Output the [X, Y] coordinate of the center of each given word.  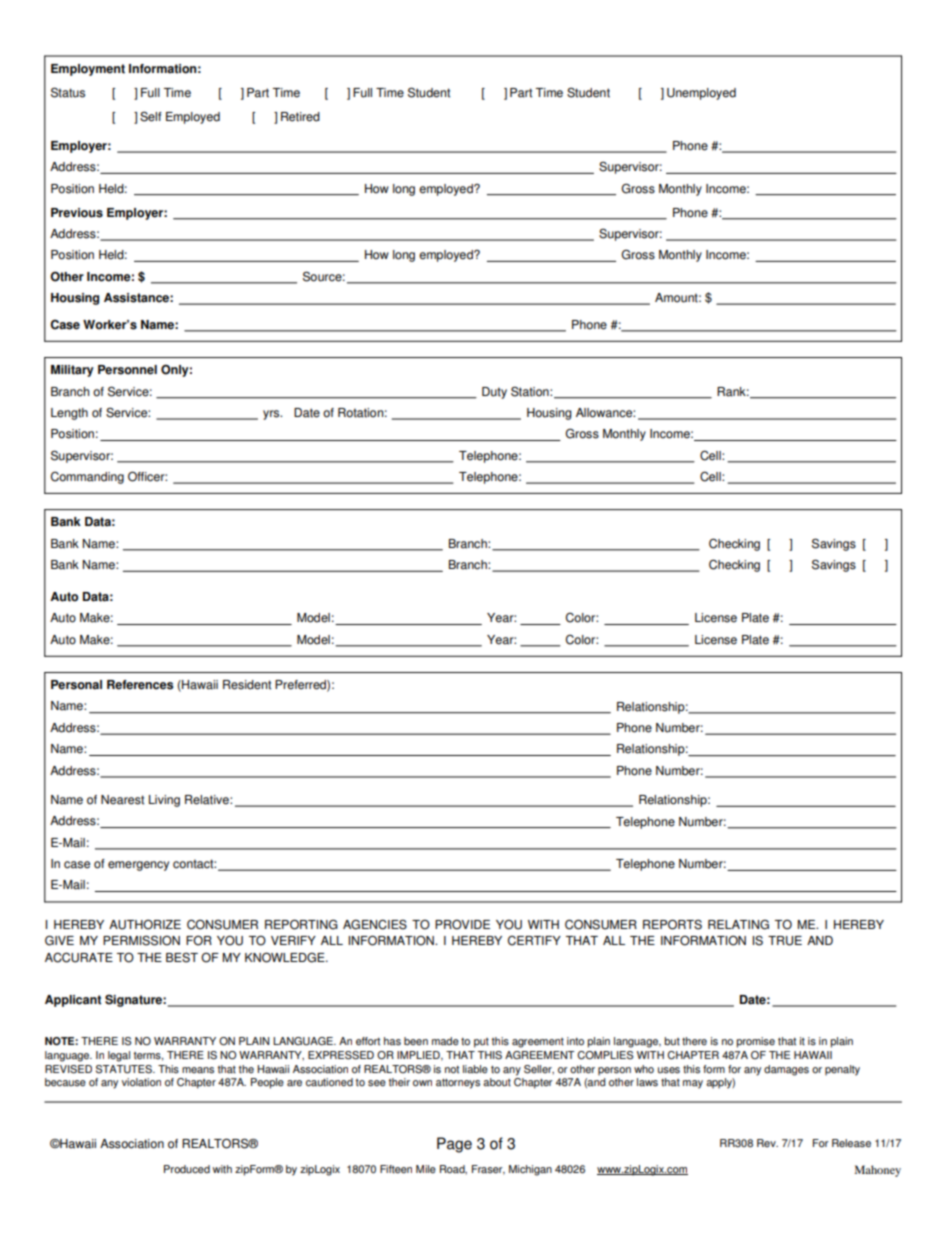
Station [531, 391]
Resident [247, 685]
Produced [187, 1169]
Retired [300, 117]
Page [454, 1145]
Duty [494, 393]
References [140, 685]
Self [151, 116]
